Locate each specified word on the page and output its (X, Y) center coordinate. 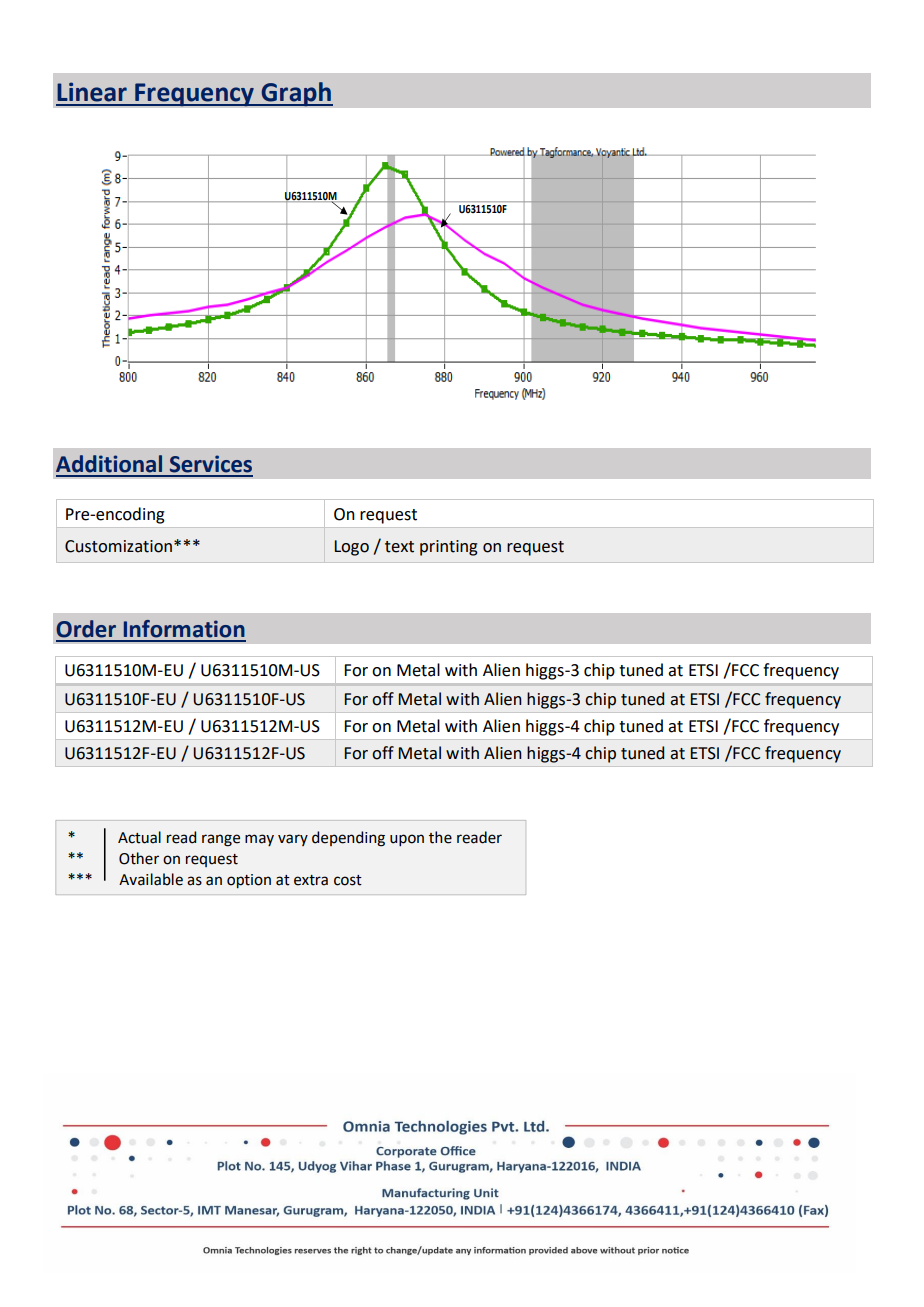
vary (293, 840)
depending (348, 839)
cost (348, 880)
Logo (351, 548)
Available (151, 879)
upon (407, 840)
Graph (296, 94)
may (259, 840)
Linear (92, 92)
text (399, 547)
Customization (118, 546)
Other (139, 858)
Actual (139, 837)
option (249, 881)
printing (449, 548)
